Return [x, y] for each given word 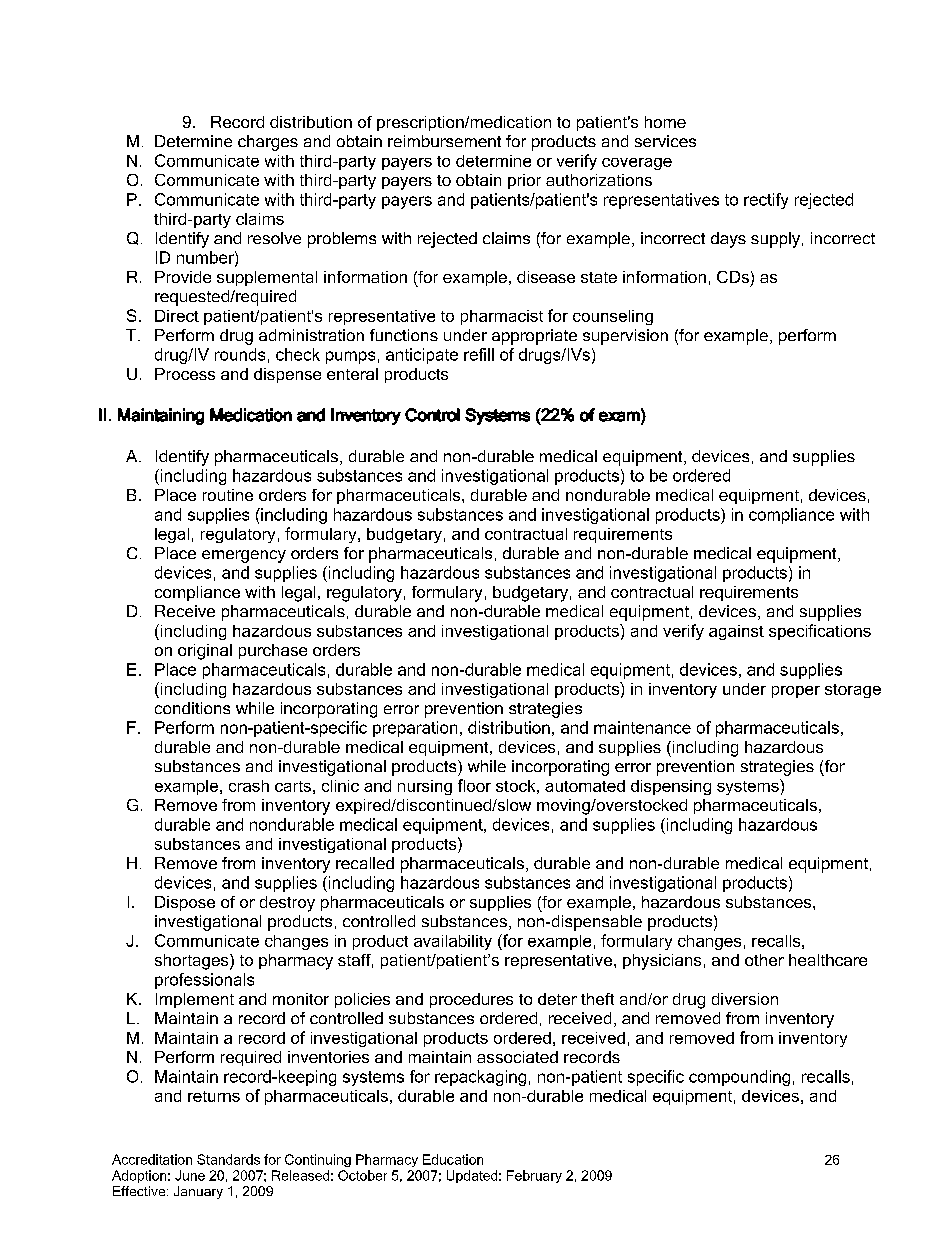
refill [479, 354]
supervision [625, 337]
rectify [766, 201]
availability [453, 942]
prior [524, 181]
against [736, 632]
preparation [415, 729]
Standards [228, 1159]
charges [268, 143]
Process [185, 374]
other [764, 960]
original [205, 652]
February [534, 1176]
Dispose [185, 903]
